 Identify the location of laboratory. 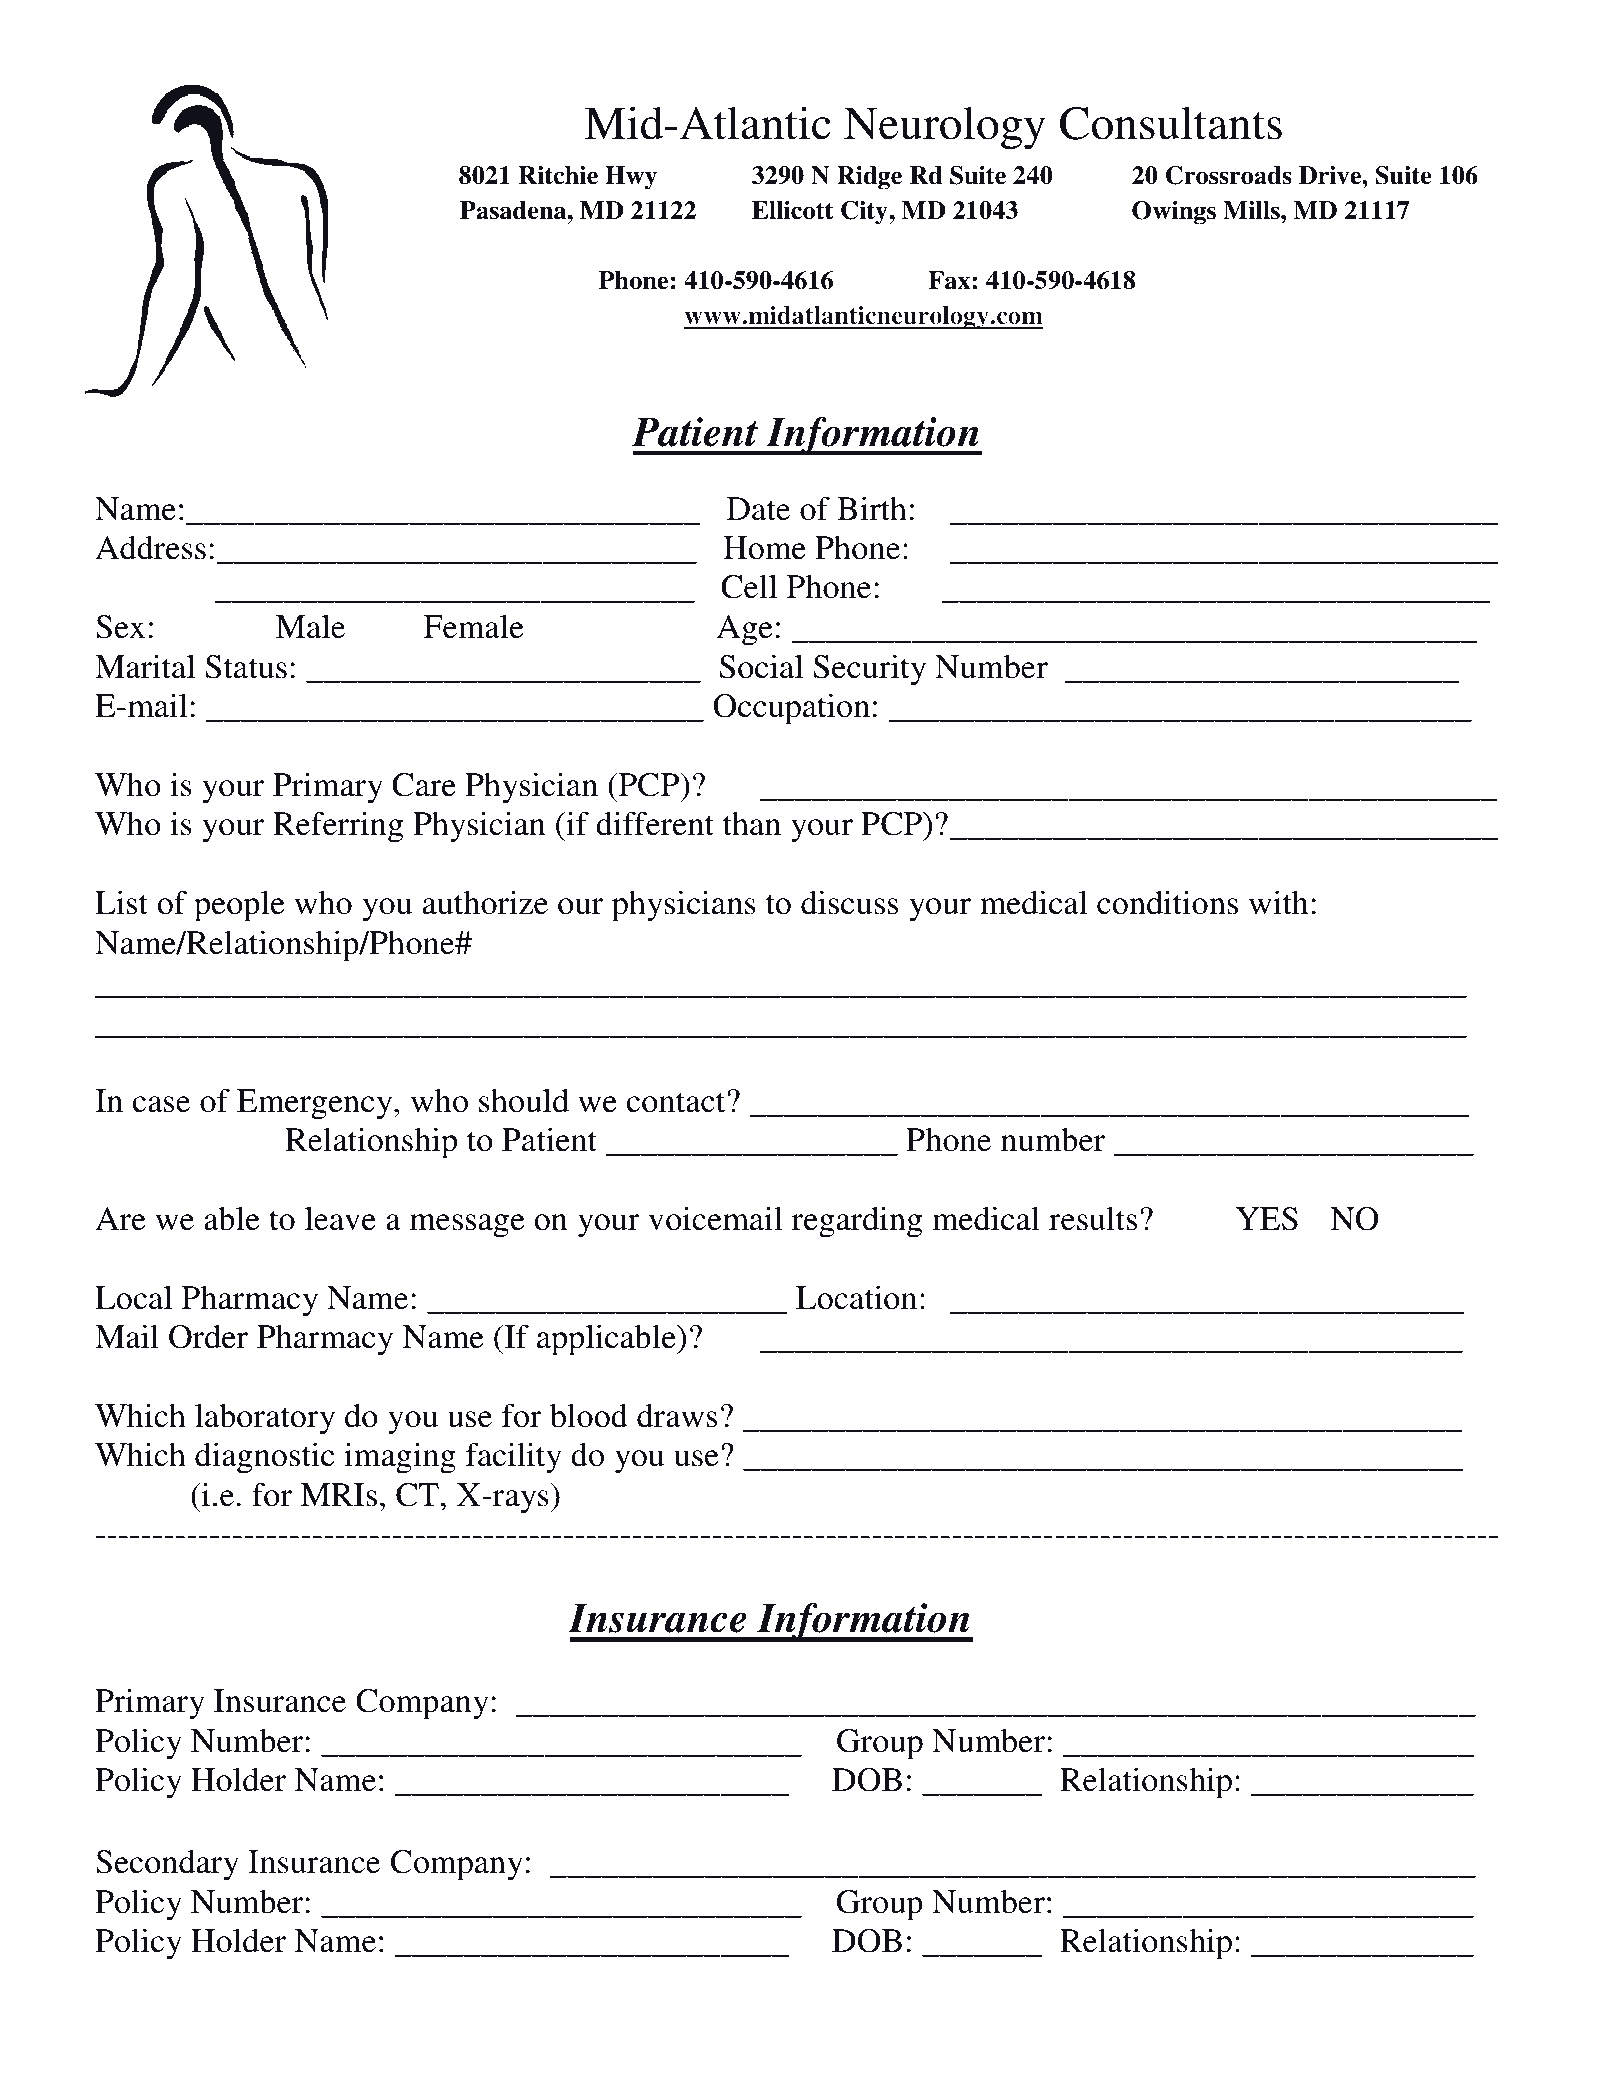
(265, 1419).
